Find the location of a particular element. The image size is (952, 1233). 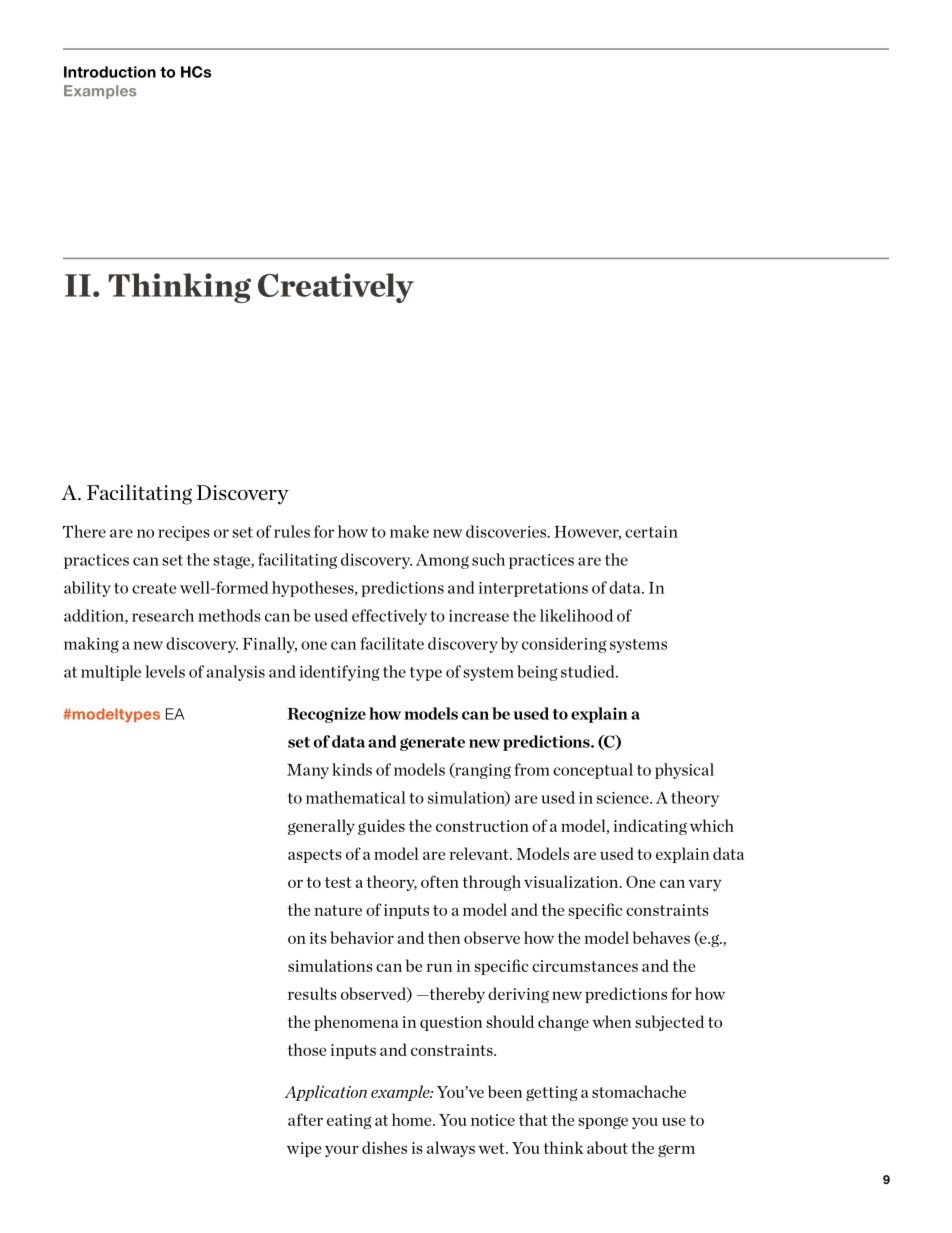

stomachache is located at coordinates (639, 1091).
